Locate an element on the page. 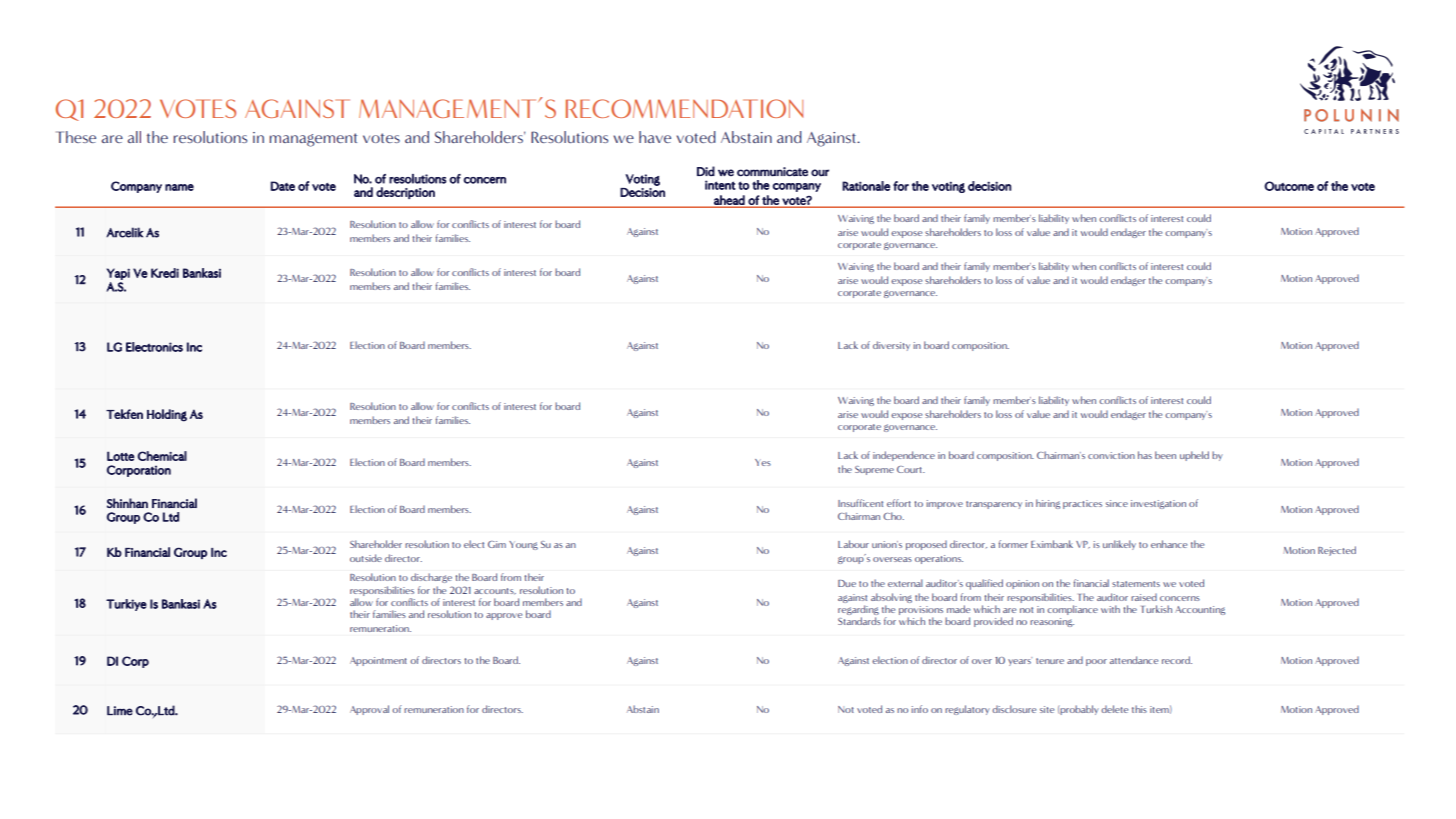 The height and width of the page is (819, 1456). diversity is located at coordinates (891, 346).
